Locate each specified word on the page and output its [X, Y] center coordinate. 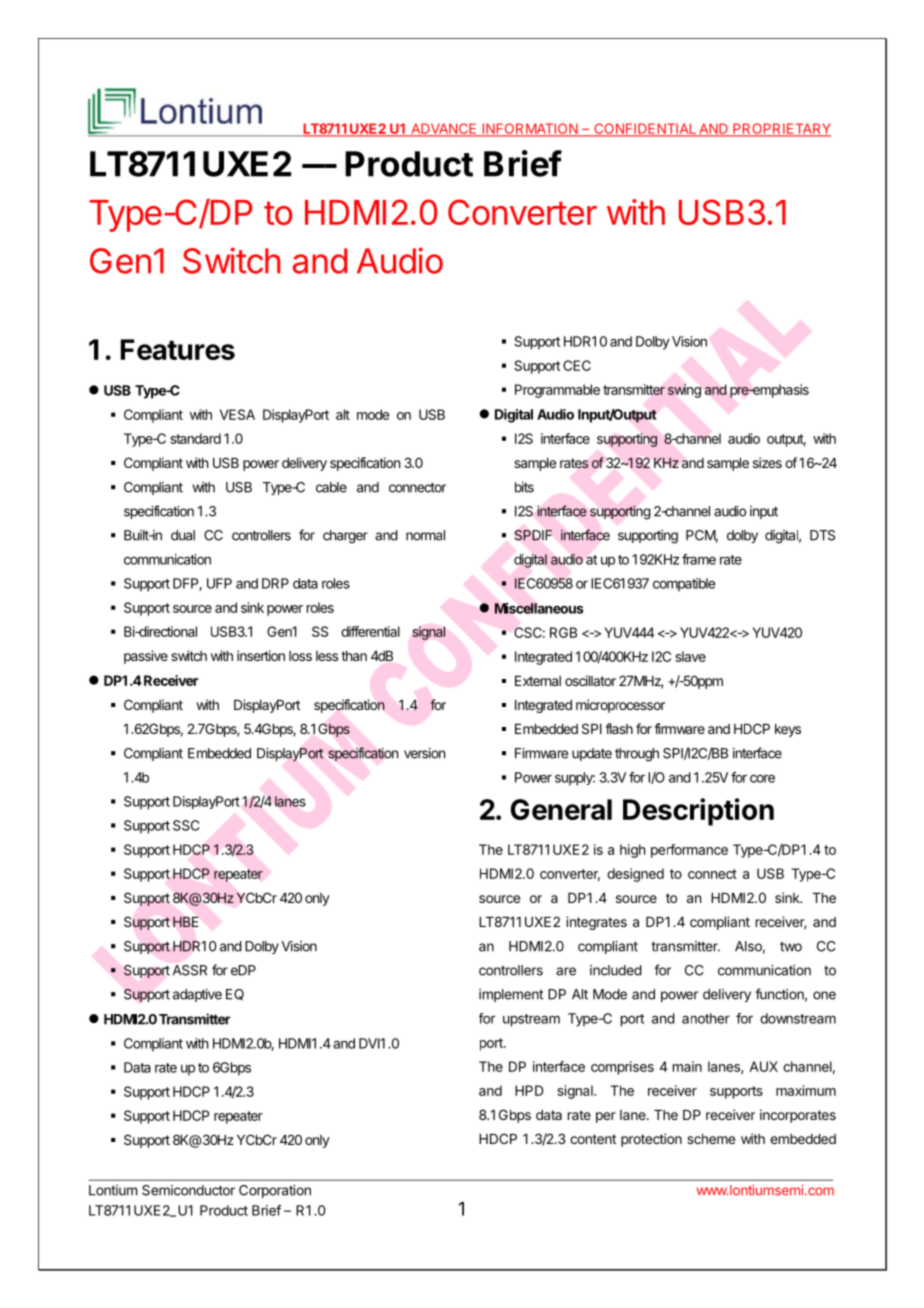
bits [524, 487]
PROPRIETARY [781, 129]
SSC [186, 825]
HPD [529, 1090]
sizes [767, 462]
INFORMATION [530, 129]
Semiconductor [188, 1190]
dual [183, 535]
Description [698, 812]
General [561, 809]
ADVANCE [444, 129]
